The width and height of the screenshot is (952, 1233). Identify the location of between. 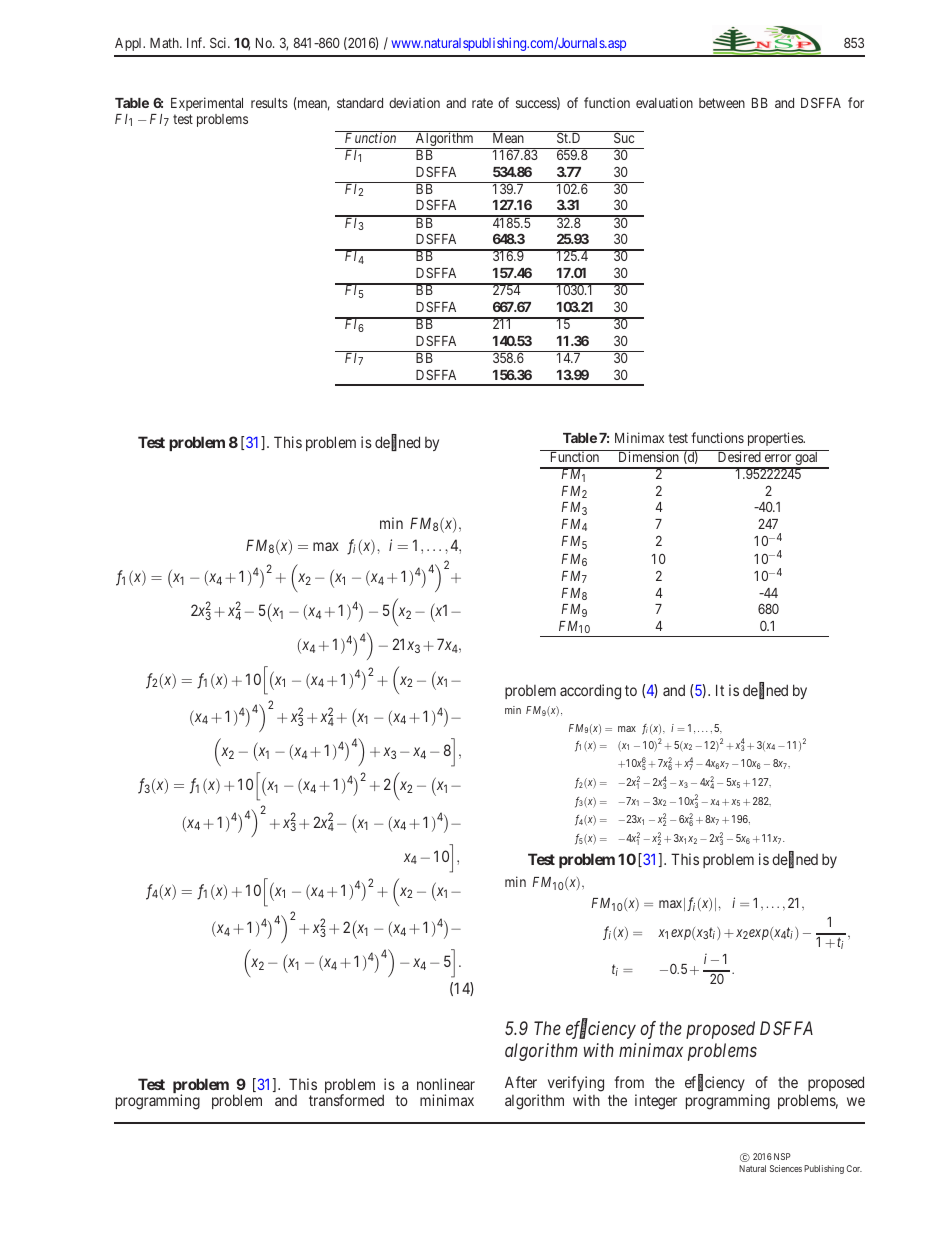
(722, 103).
